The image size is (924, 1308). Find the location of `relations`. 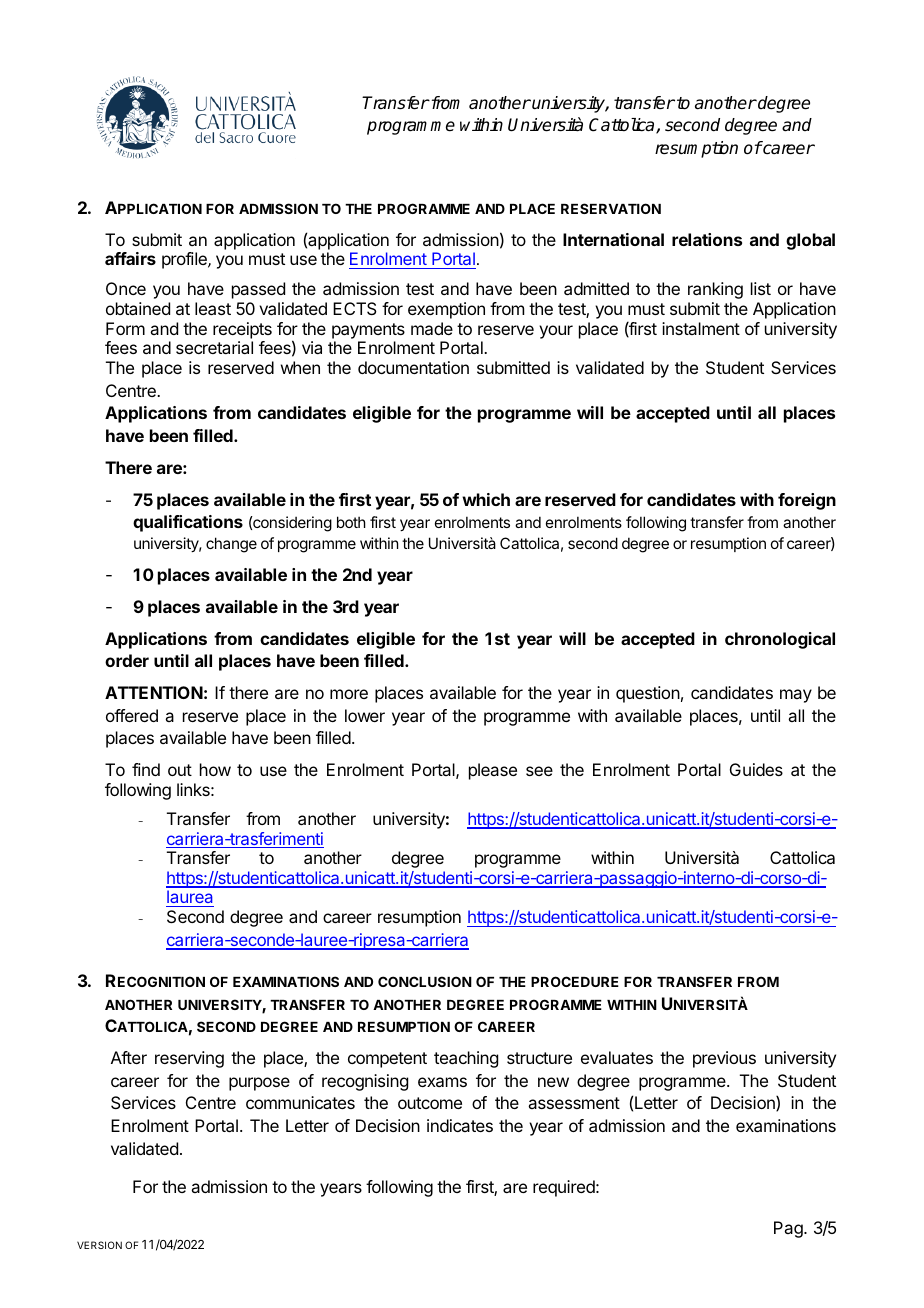

relations is located at coordinates (707, 239).
